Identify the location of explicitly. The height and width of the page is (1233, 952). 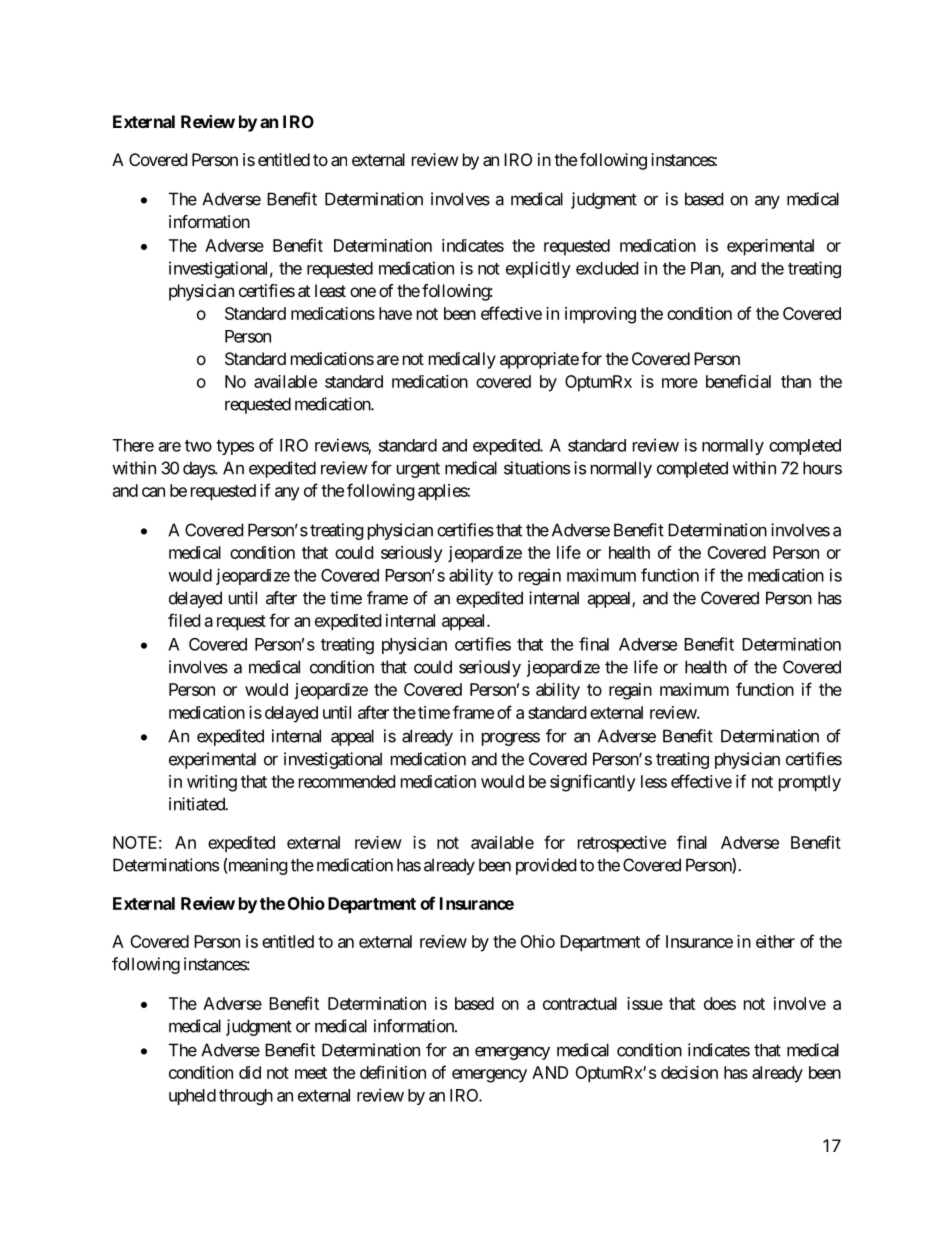
(538, 269).
